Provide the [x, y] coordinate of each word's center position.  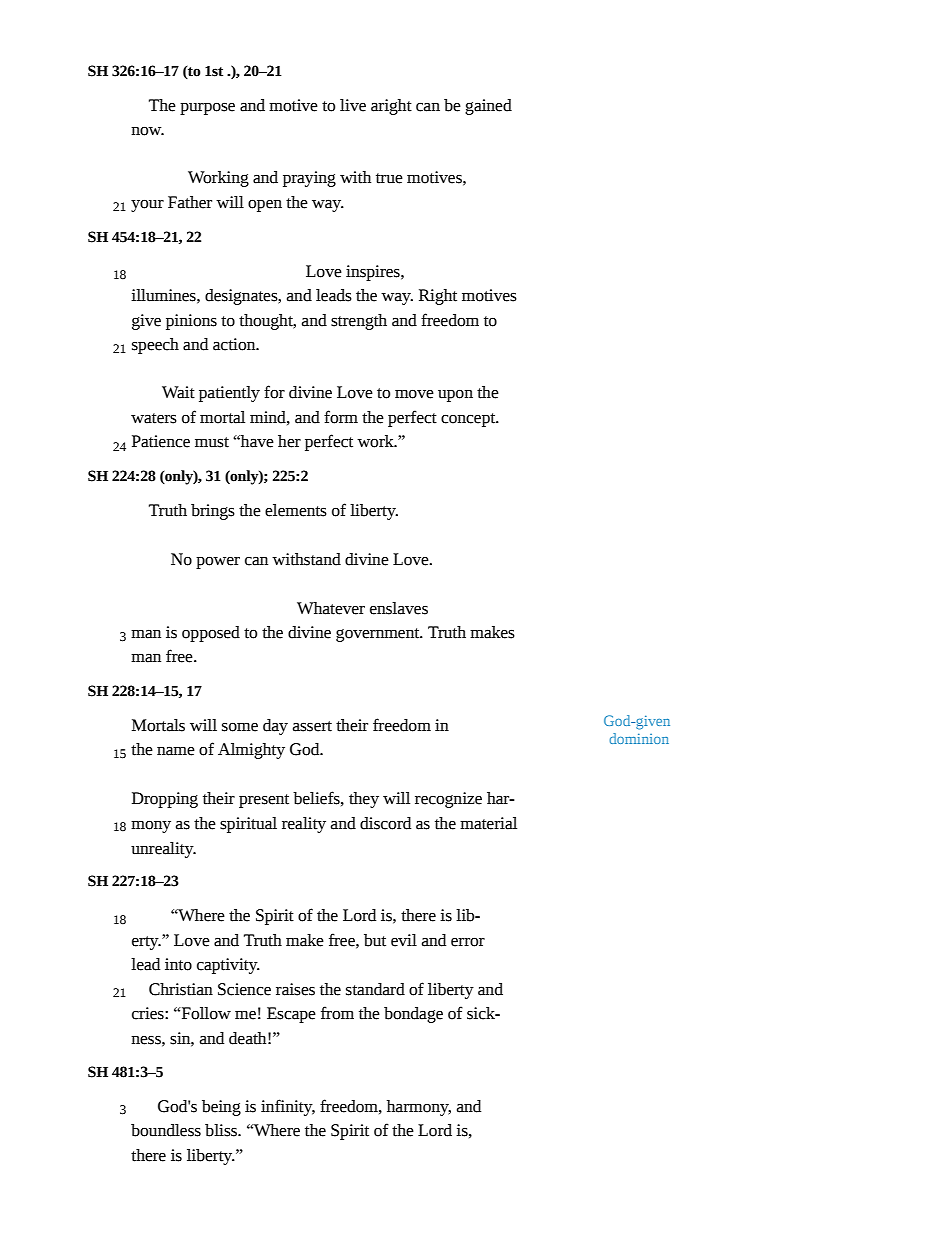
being [221, 1108]
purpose [207, 109]
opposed [211, 634]
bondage [413, 1015]
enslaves [399, 608]
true [389, 178]
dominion [639, 738]
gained [488, 107]
